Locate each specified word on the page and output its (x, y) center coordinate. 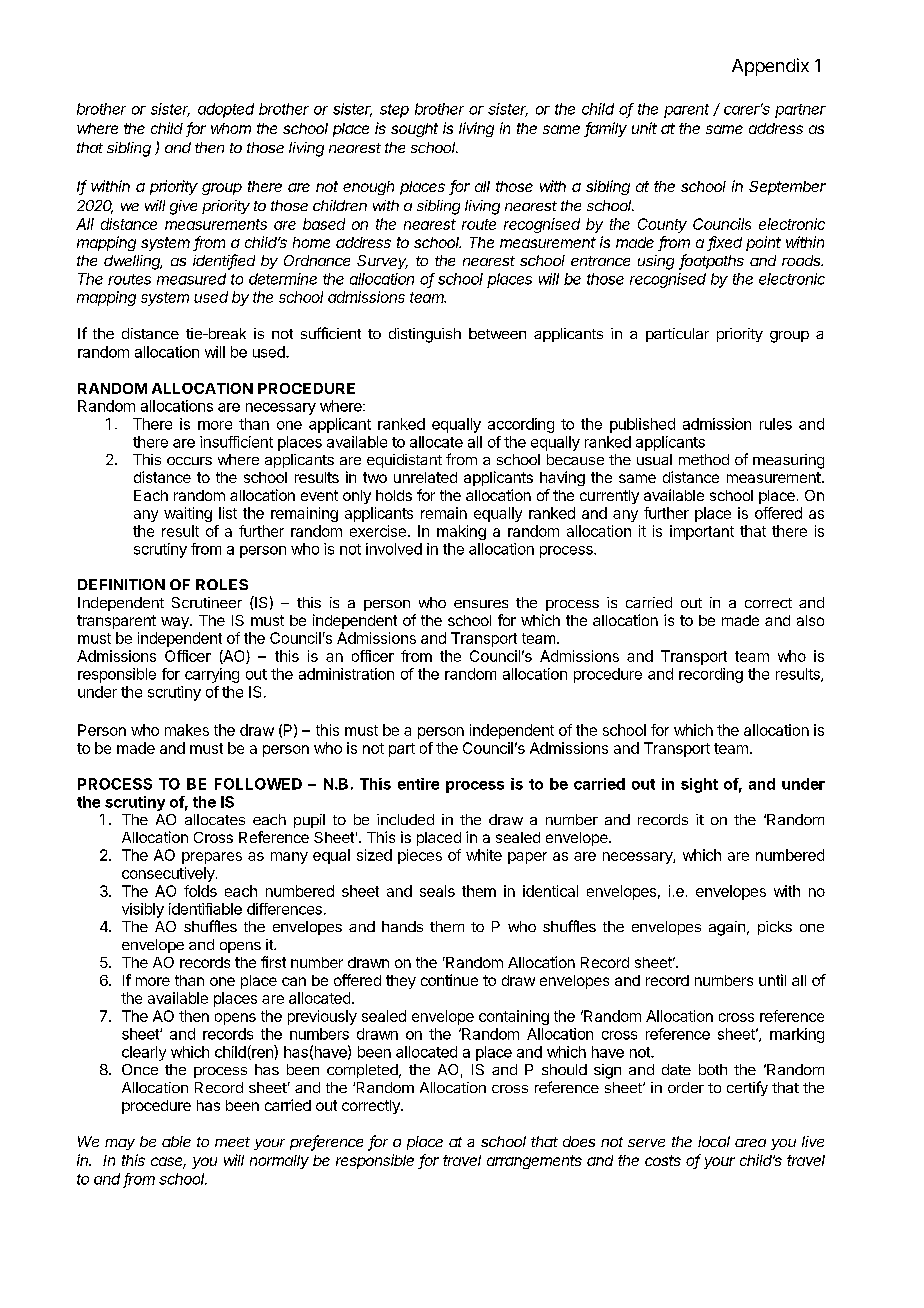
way (176, 623)
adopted (226, 110)
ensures (481, 604)
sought (414, 130)
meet (232, 1142)
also (810, 620)
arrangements (534, 1162)
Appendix (770, 67)
